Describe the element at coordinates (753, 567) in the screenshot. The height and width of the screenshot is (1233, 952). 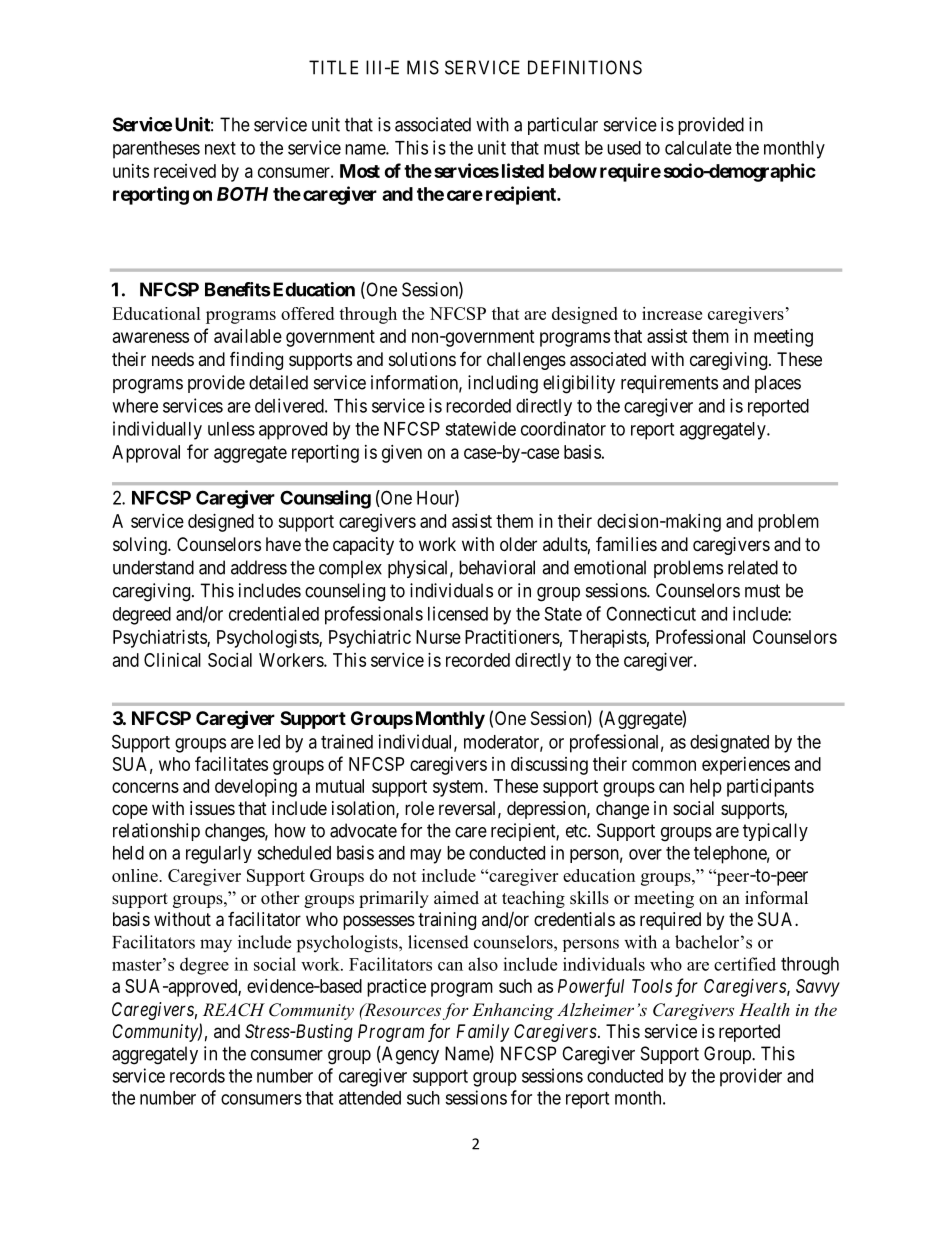
I see `related` at that location.
